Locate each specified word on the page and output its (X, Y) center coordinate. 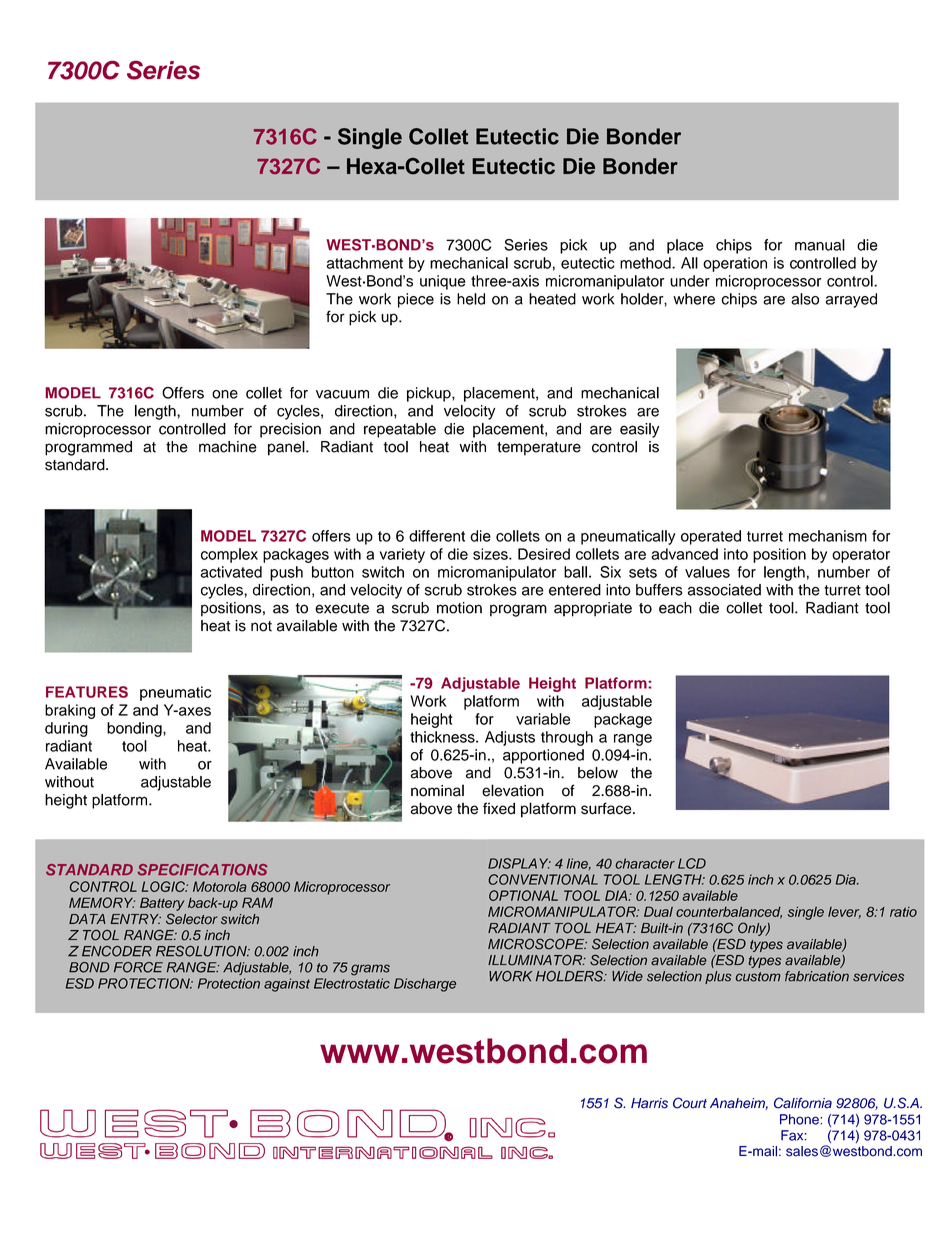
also (805, 299)
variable (543, 719)
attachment (364, 263)
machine (228, 447)
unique (443, 282)
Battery (162, 904)
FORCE (138, 967)
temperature (539, 449)
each (675, 608)
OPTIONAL (523, 895)
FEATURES (87, 692)
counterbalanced (729, 912)
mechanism (828, 536)
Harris (649, 1103)
